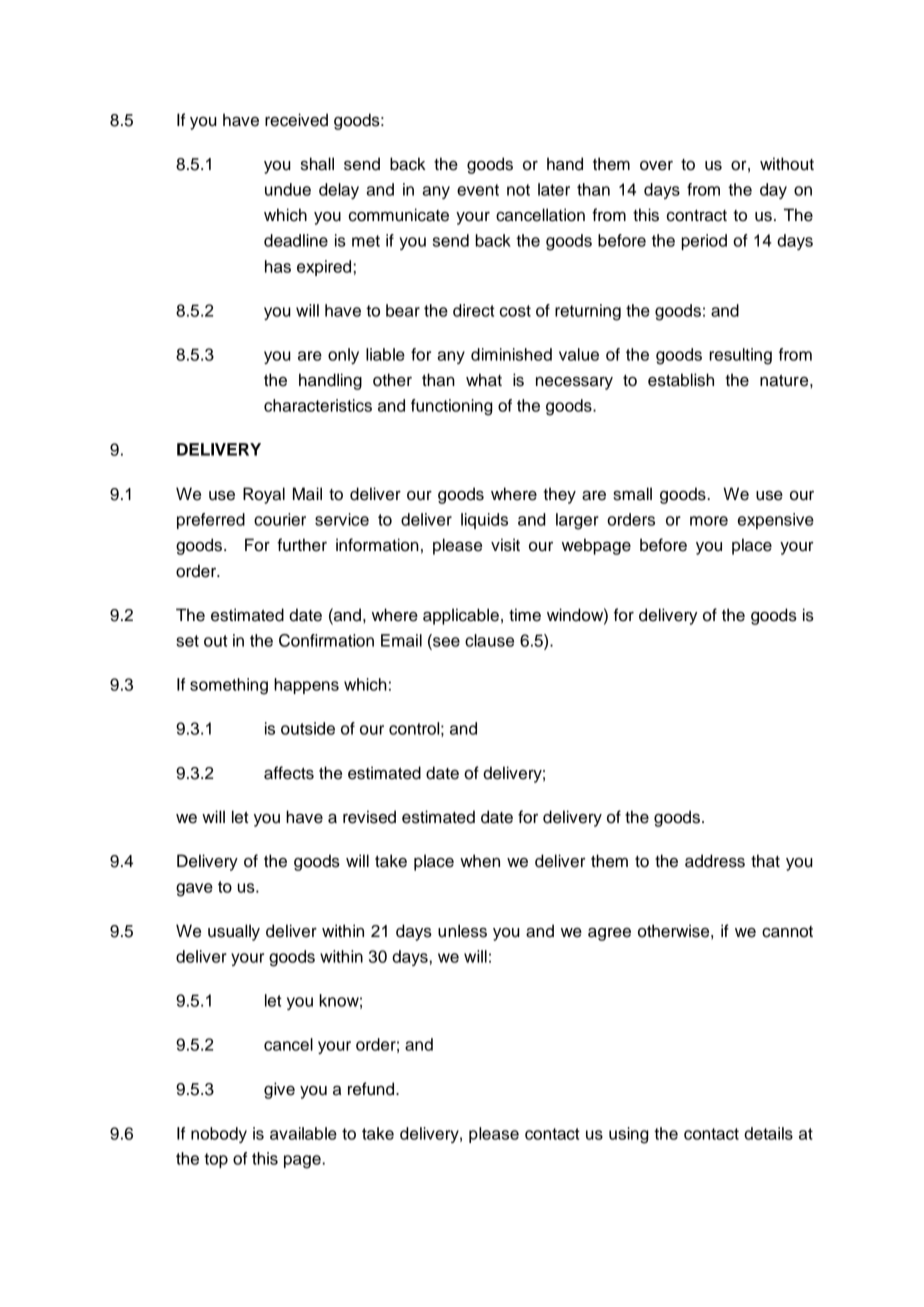 This page has width=924, height=1307. Describe the element at coordinates (484, 380) in the page. I see `what` at that location.
